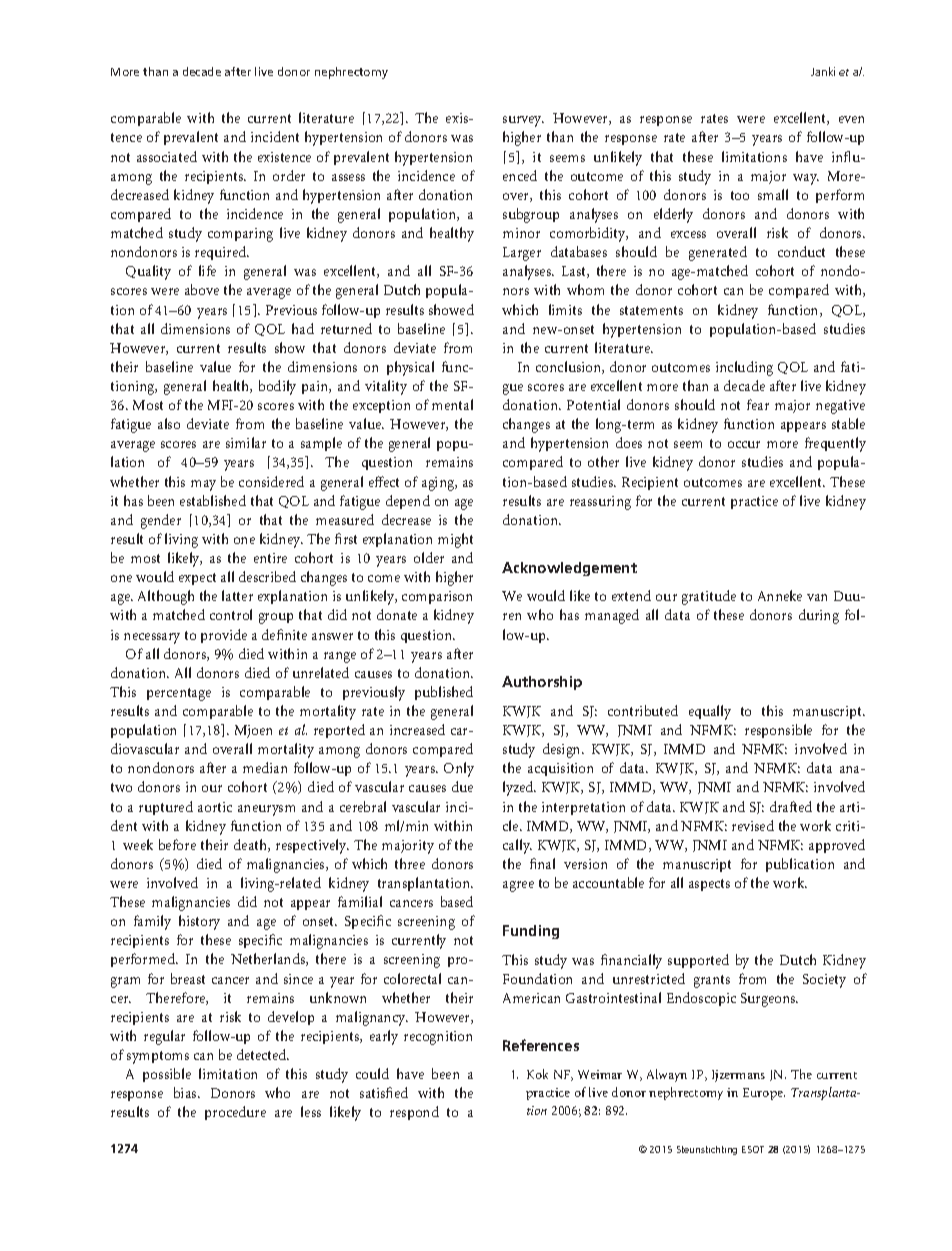 Image resolution: width=952 pixels, height=1251 pixels. Describe the element at coordinates (437, 597) in the page. I see `comparison` at that location.
